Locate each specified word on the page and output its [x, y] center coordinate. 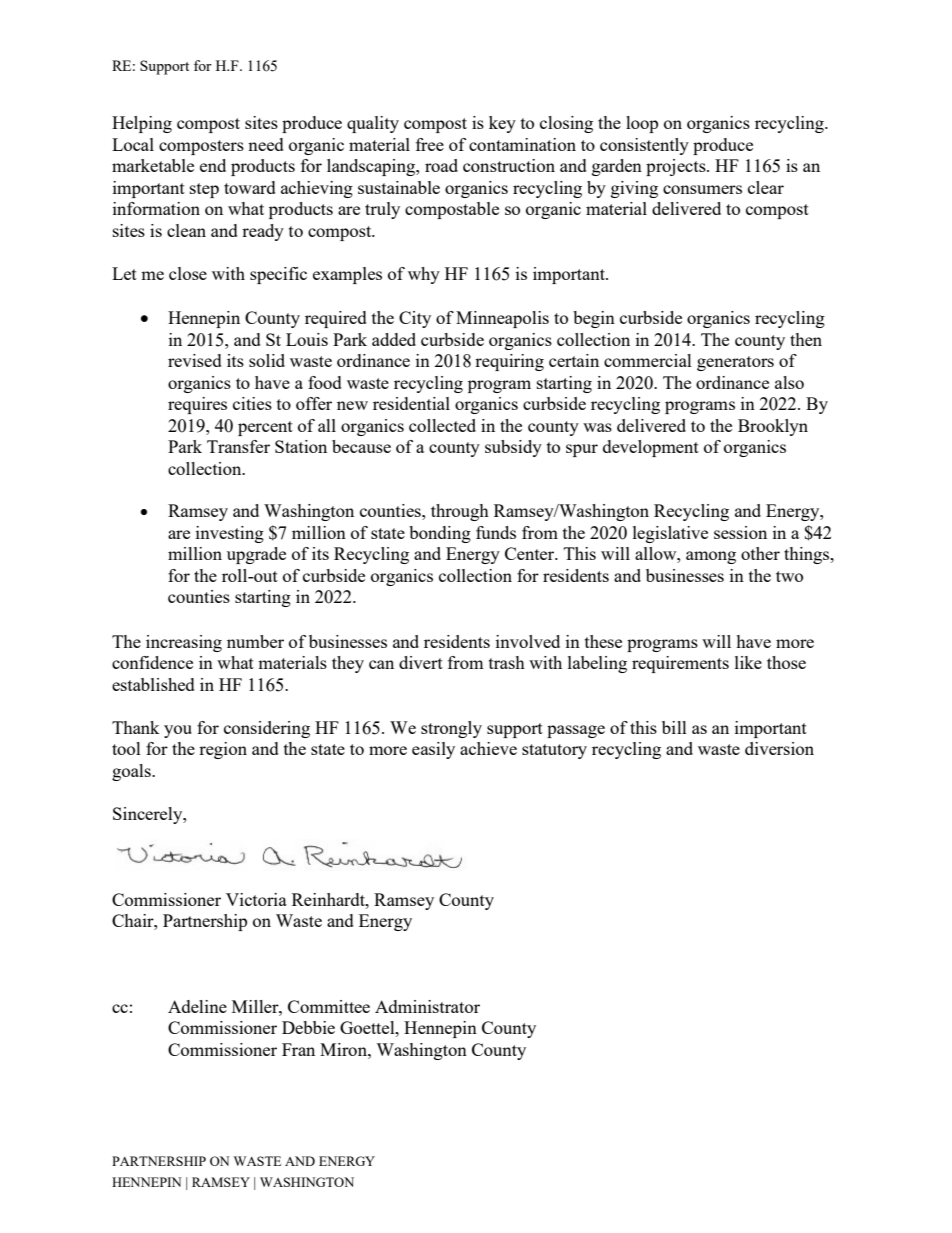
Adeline [197, 1006]
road [441, 165]
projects [677, 167]
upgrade [256, 555]
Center [531, 553]
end [213, 165]
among [711, 557]
